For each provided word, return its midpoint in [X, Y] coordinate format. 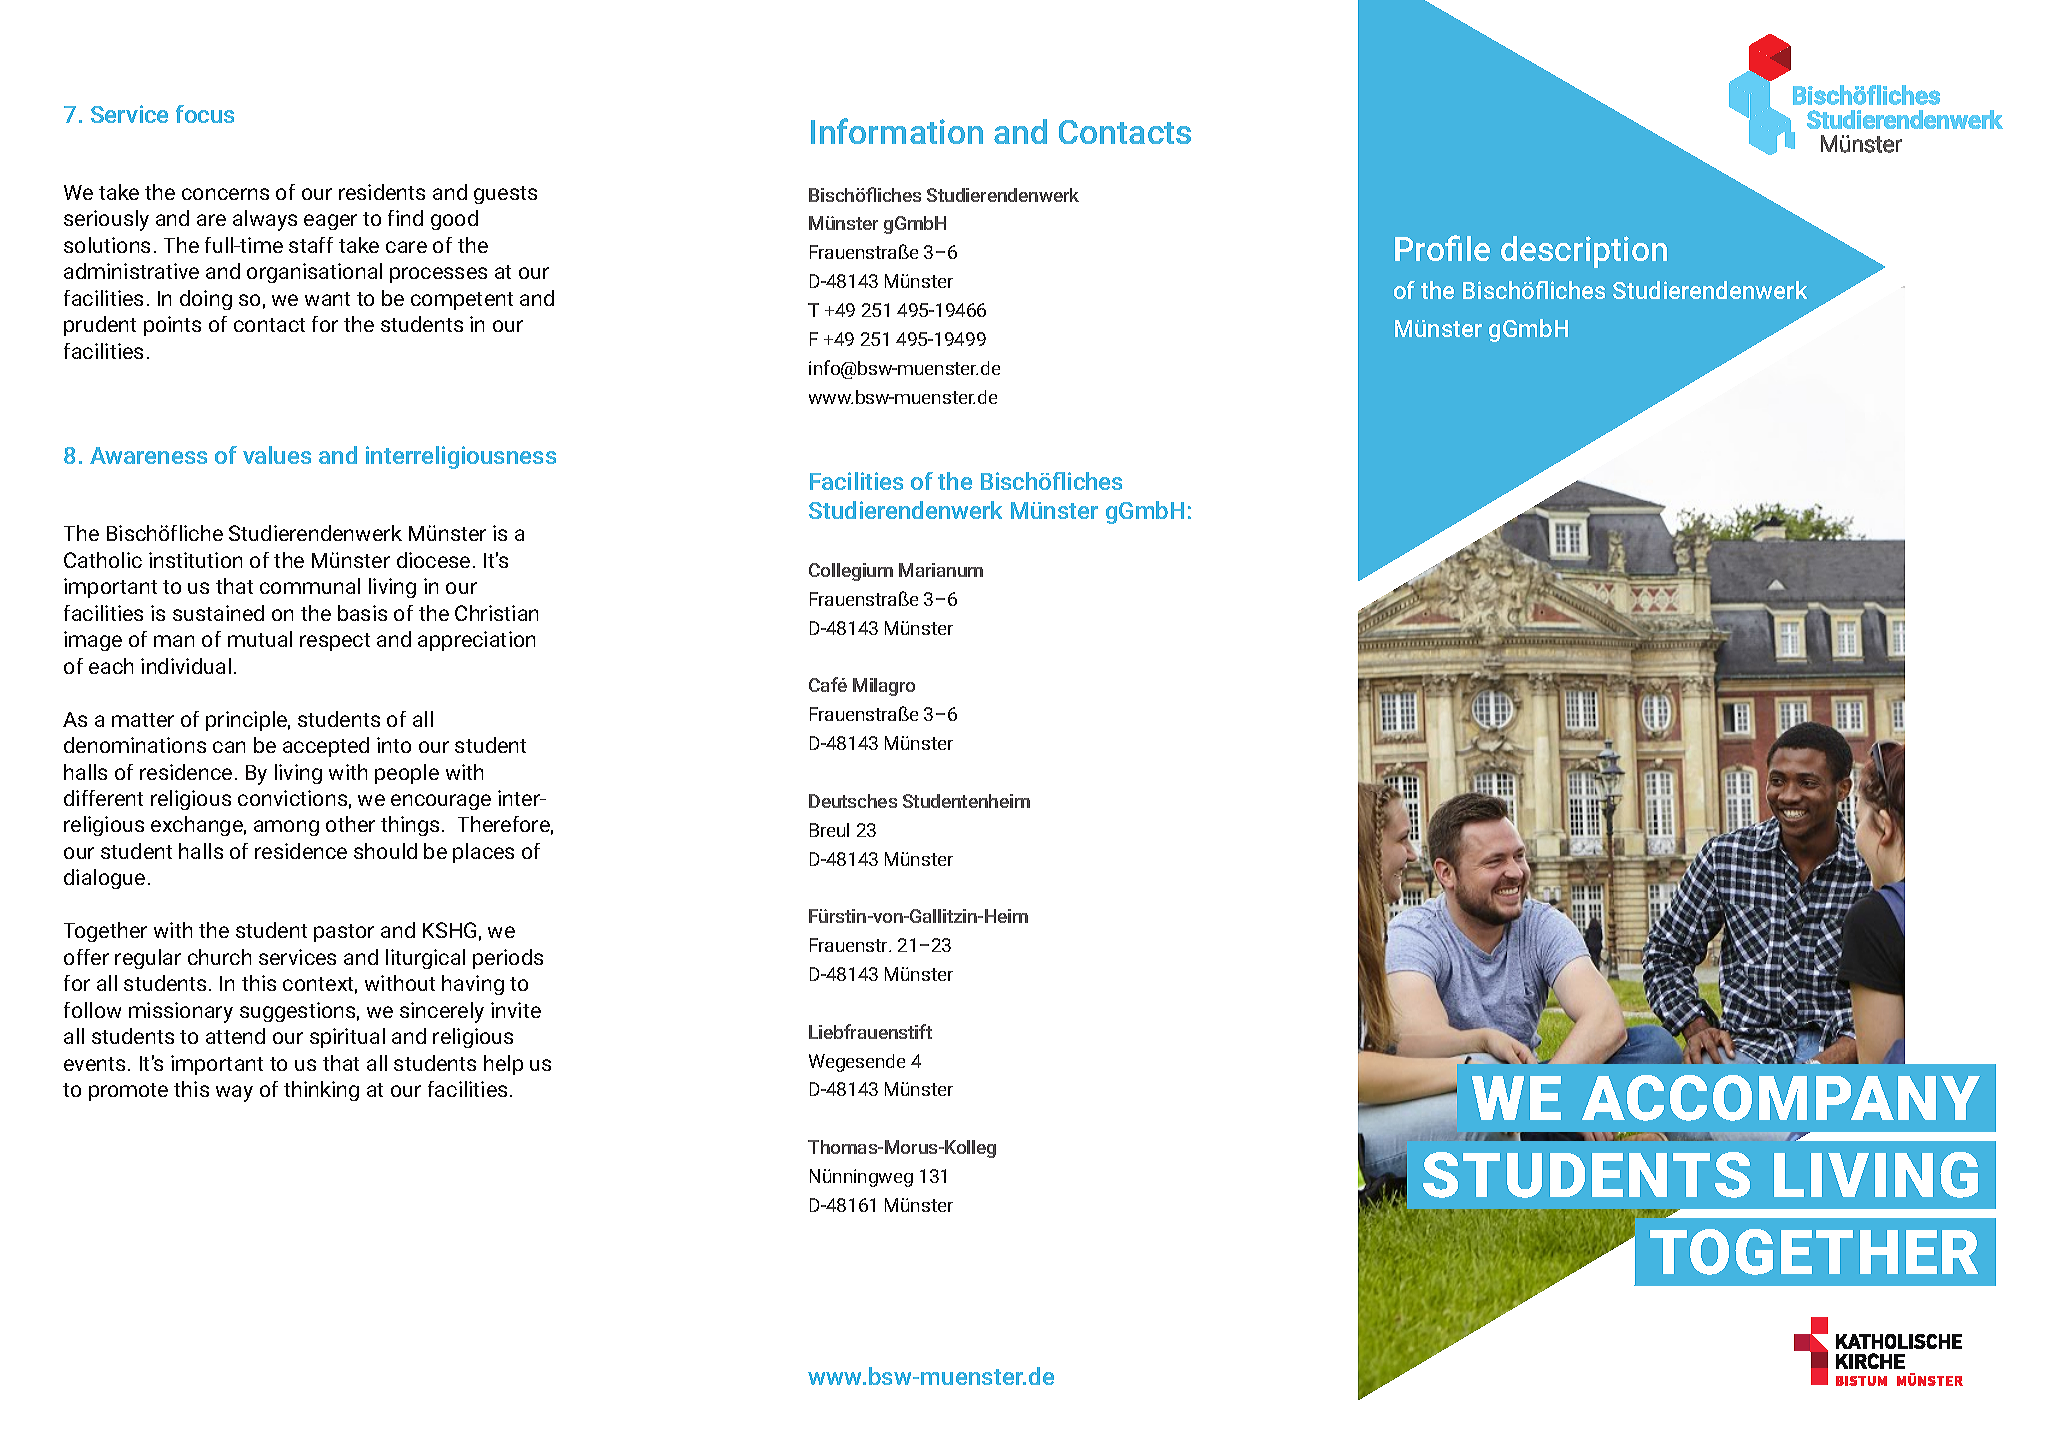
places [483, 853]
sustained [218, 613]
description [1584, 252]
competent [462, 301]
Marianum [941, 570]
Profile [1442, 248]
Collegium [851, 572]
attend [235, 1036]
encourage [441, 802]
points [172, 326]
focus [205, 114]
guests [505, 195]
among [286, 828]
